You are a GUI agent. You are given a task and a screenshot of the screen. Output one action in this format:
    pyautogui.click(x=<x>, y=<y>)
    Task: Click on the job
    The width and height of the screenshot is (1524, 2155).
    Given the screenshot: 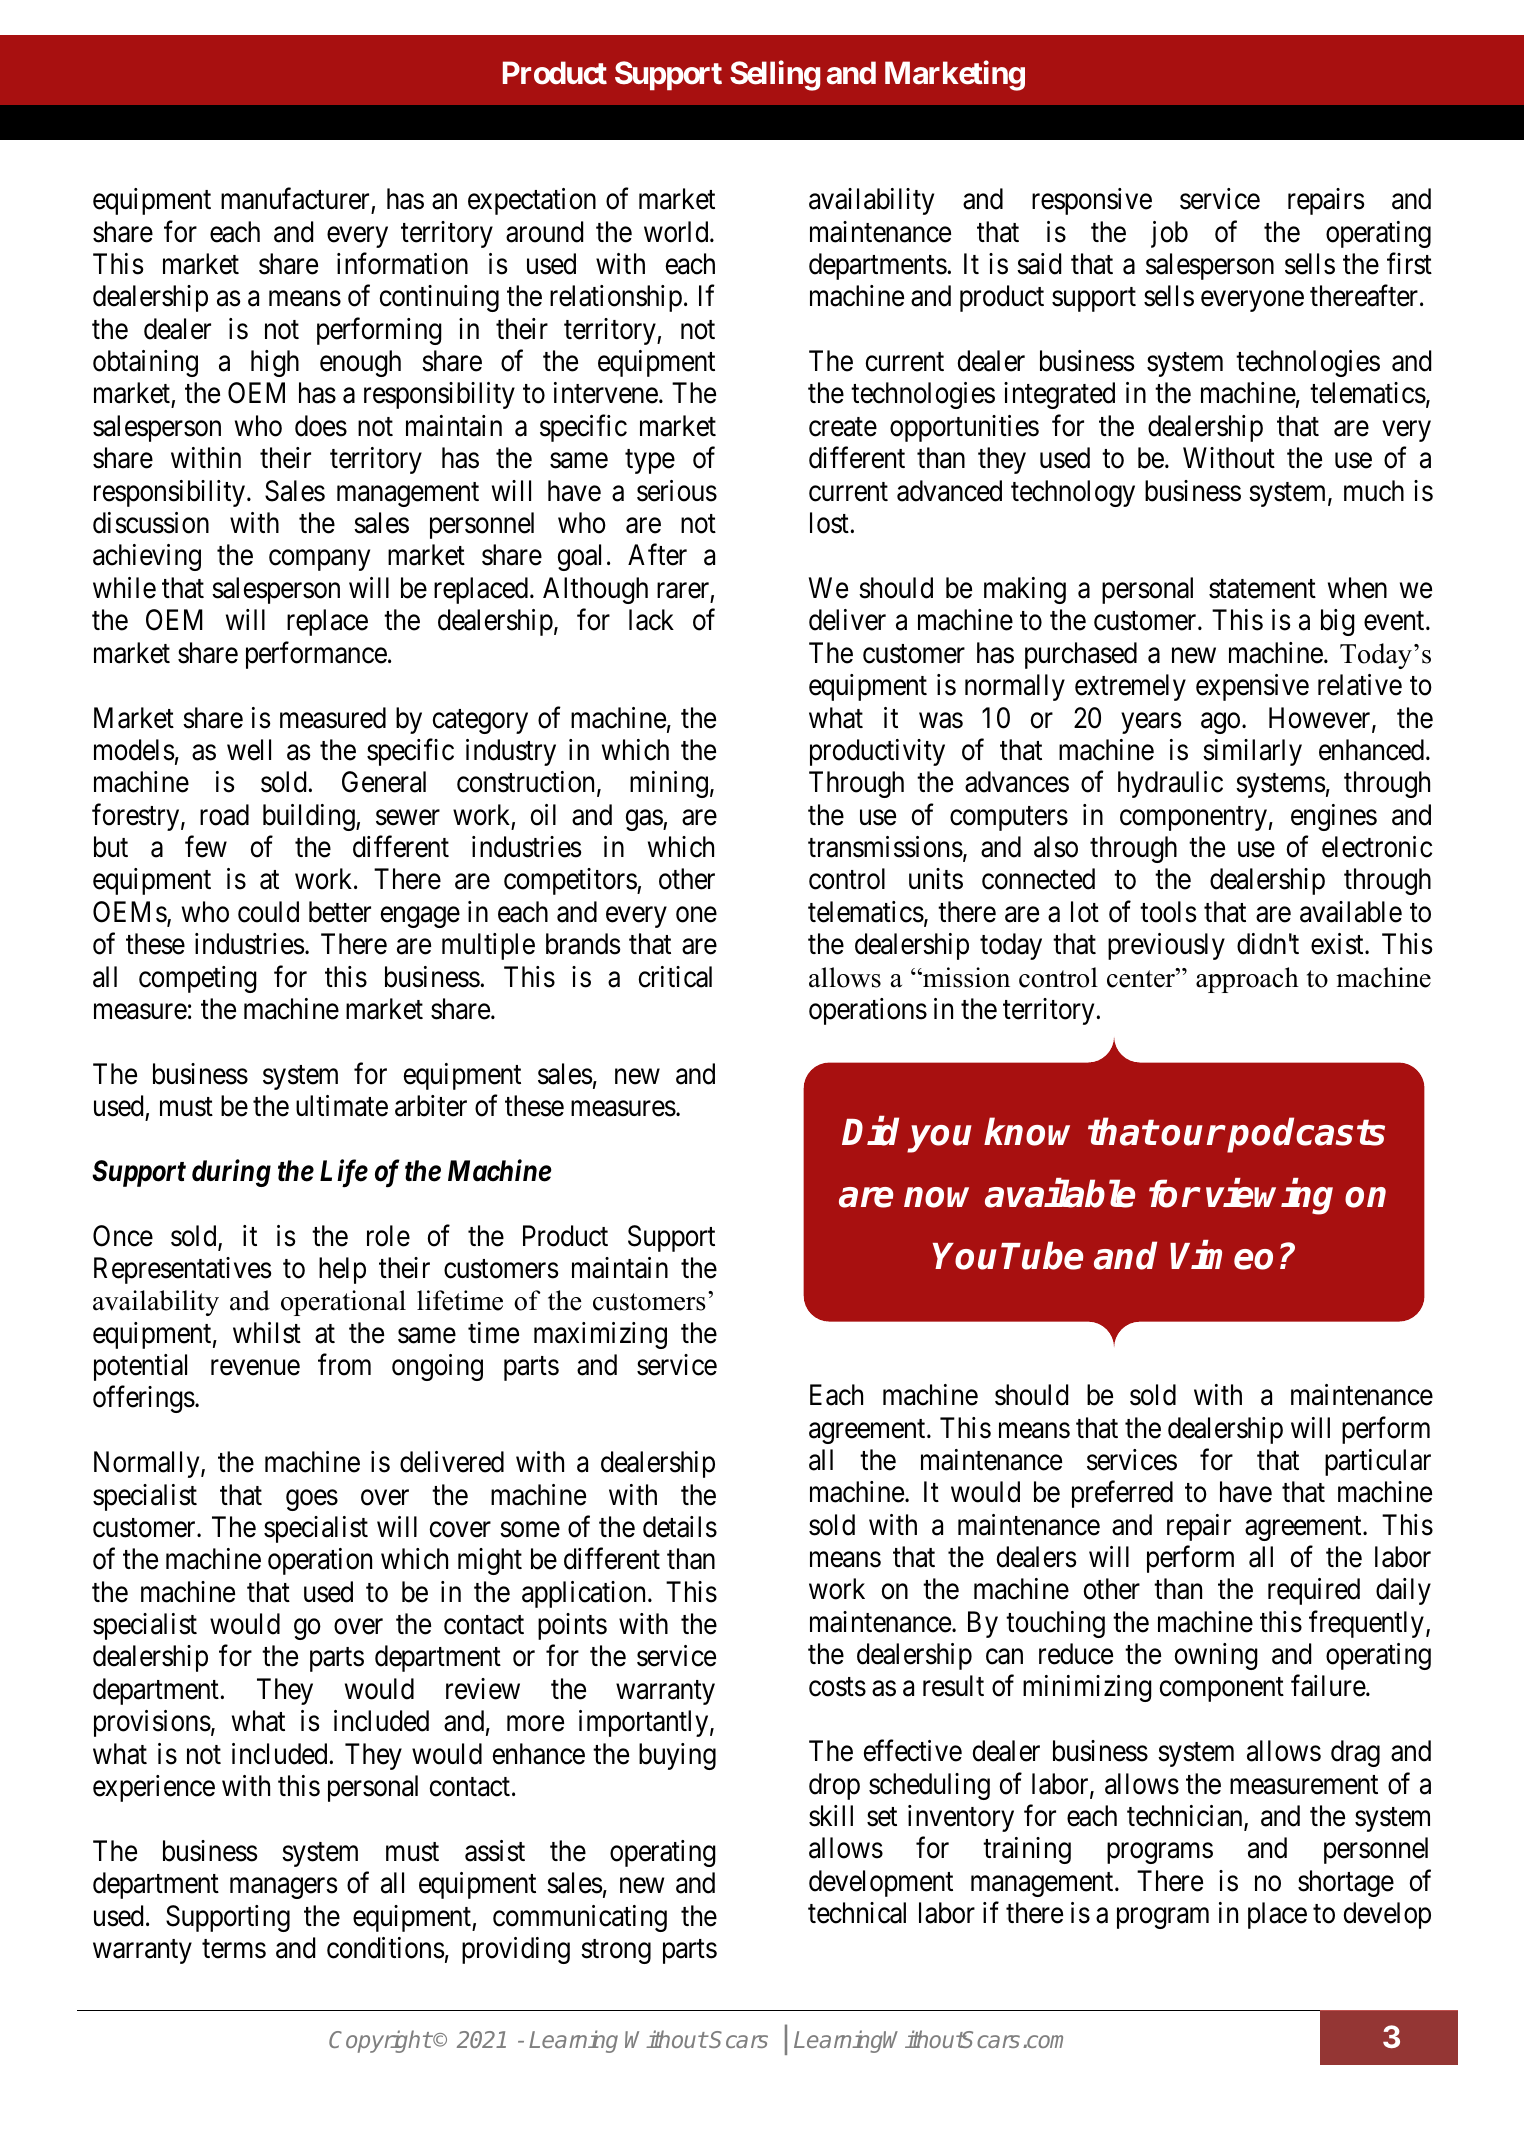 What is the action you would take?
    pyautogui.click(x=1169, y=234)
